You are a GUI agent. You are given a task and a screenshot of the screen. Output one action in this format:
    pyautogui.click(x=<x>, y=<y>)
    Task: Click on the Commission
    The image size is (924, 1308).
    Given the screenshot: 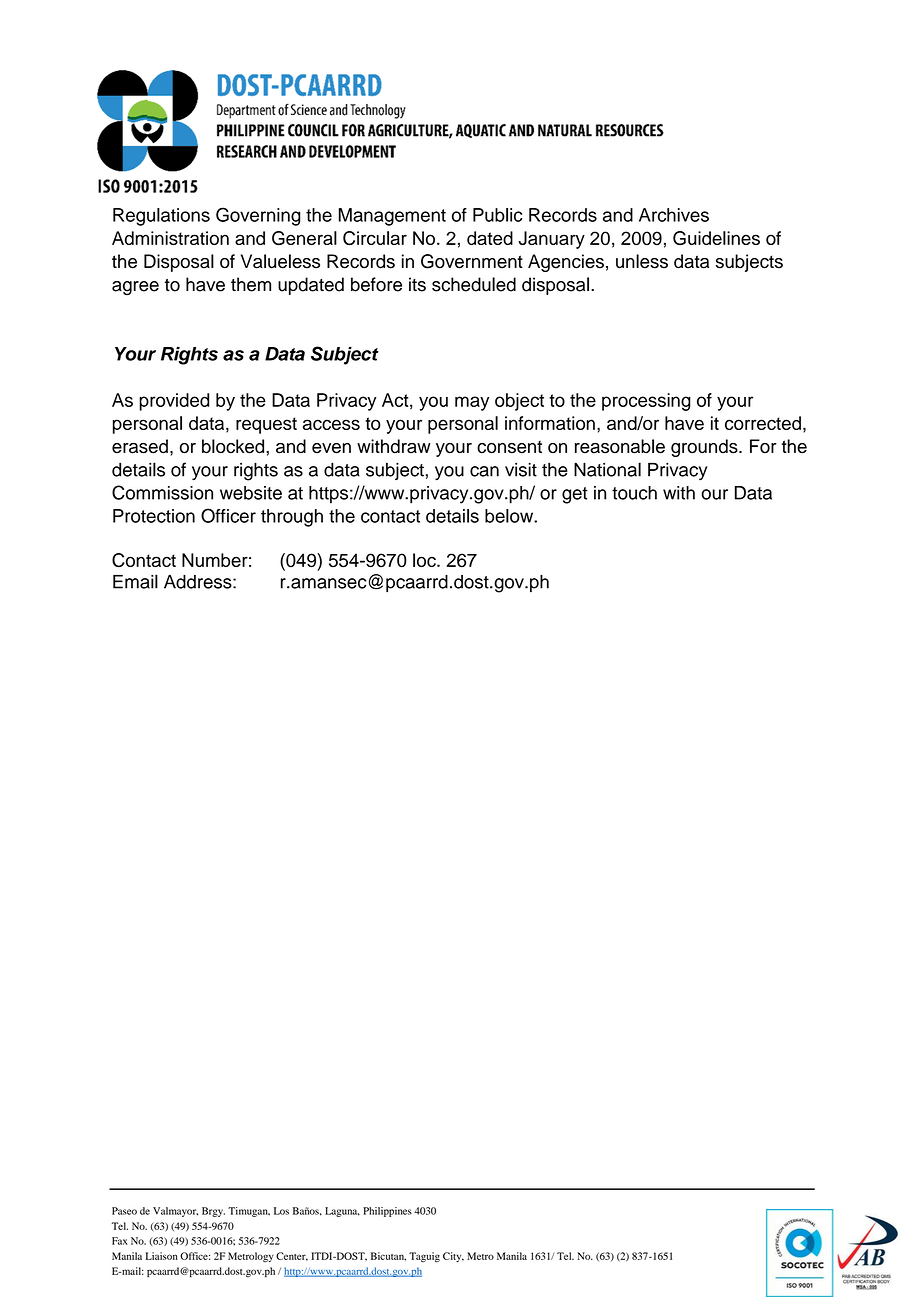 What is the action you would take?
    pyautogui.click(x=162, y=492)
